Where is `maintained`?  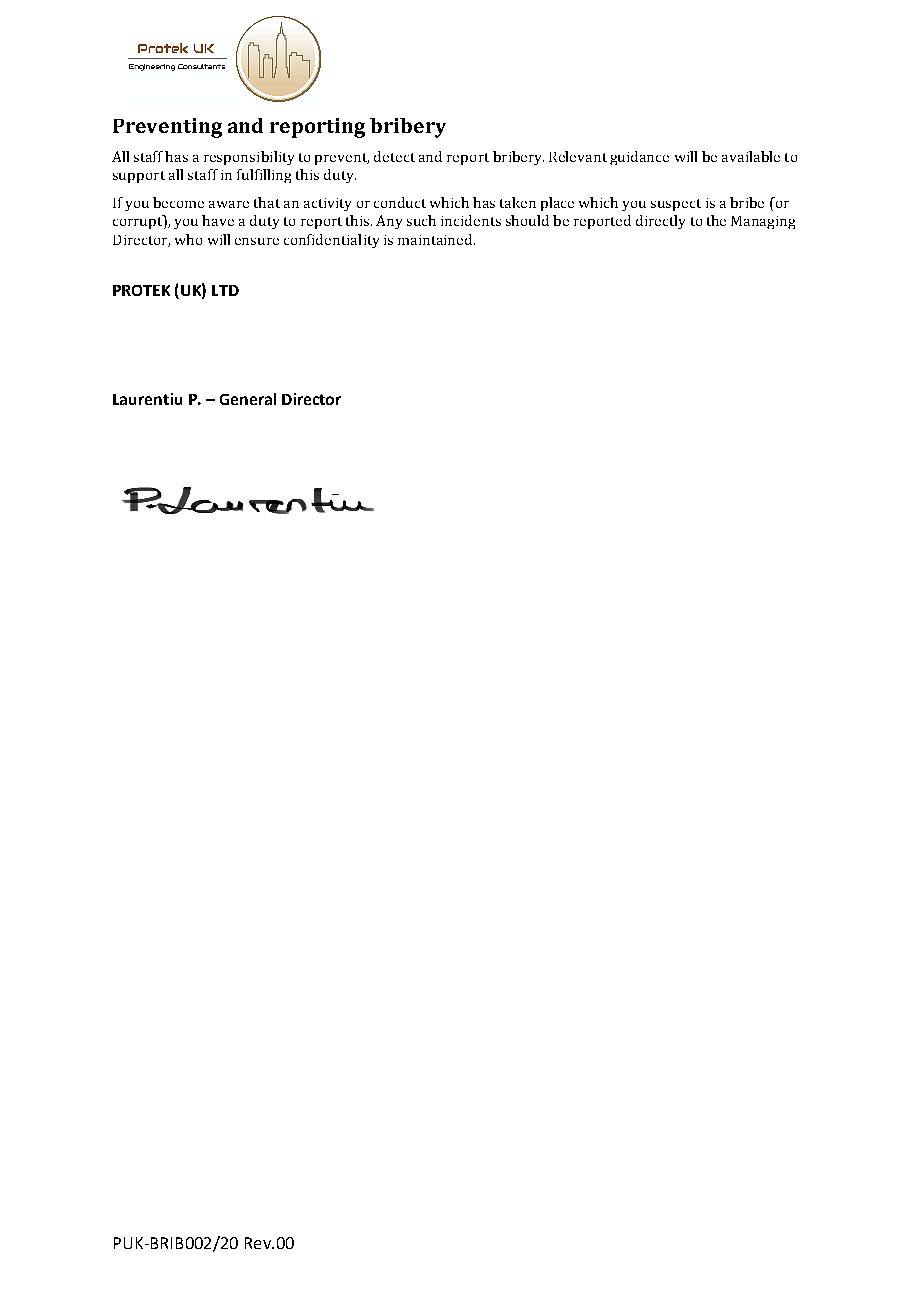
maintained is located at coordinates (436, 239).
